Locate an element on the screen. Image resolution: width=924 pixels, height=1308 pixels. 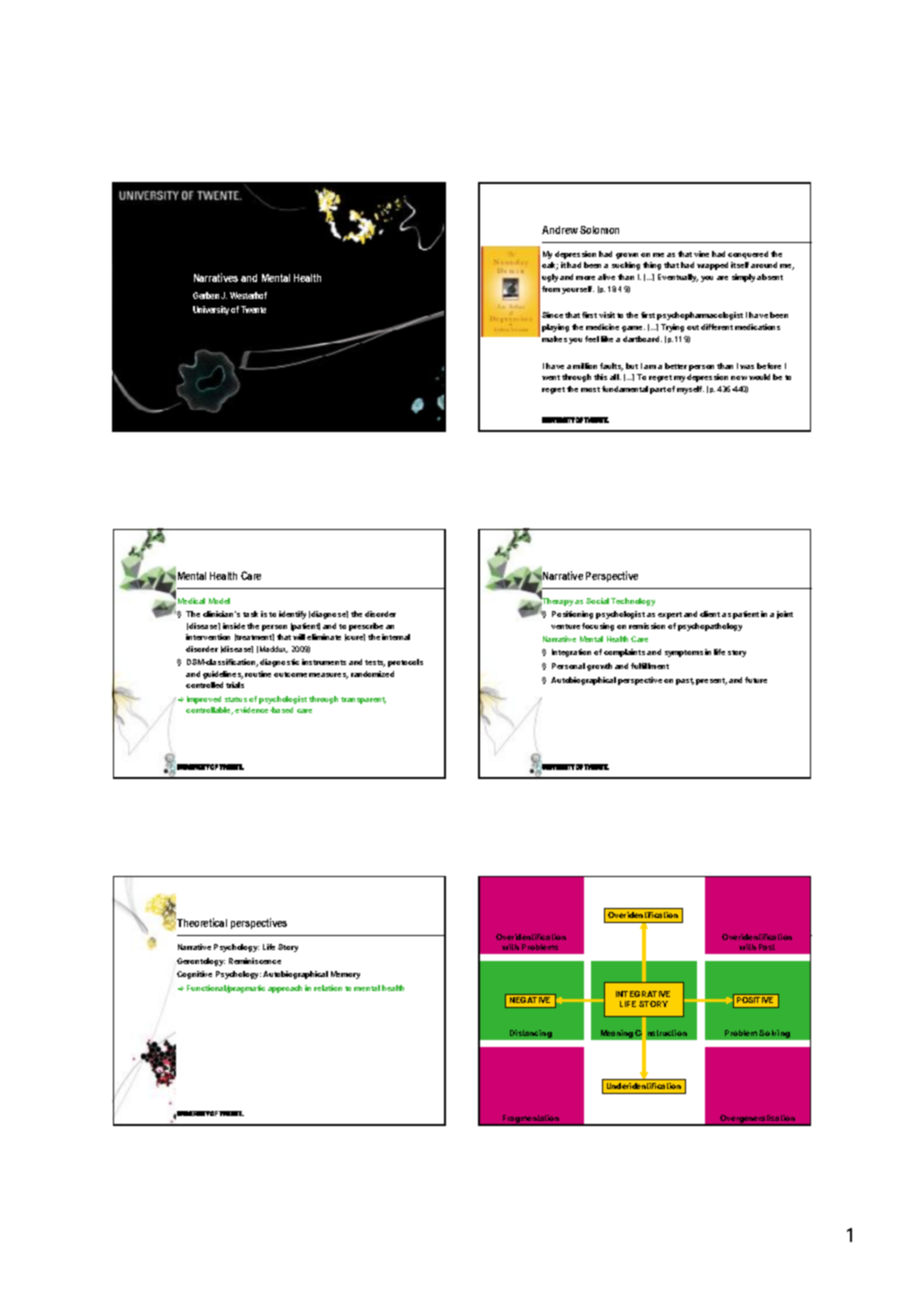
oak is located at coordinates (550, 266).
